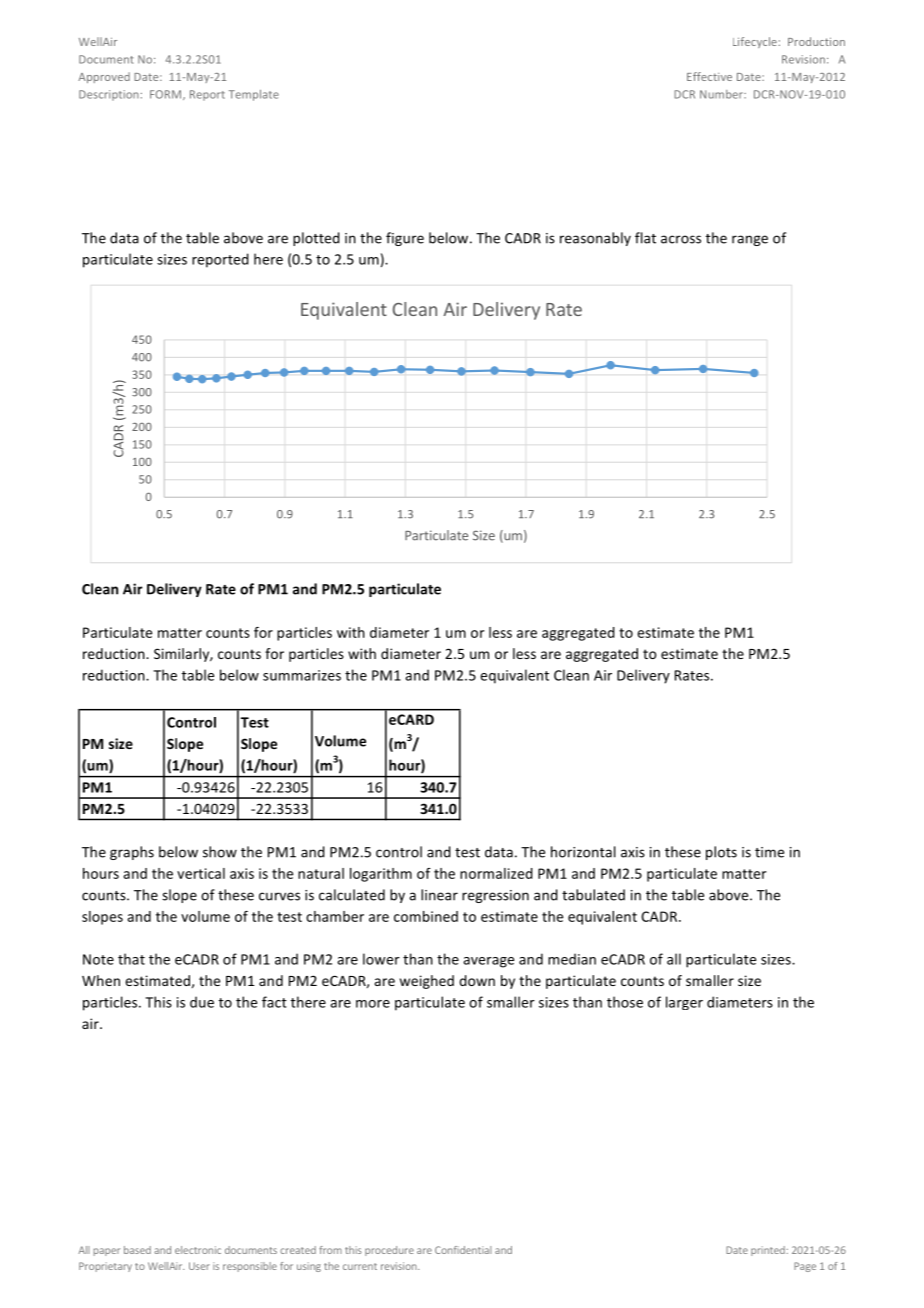  What do you see at coordinates (722, 94) in the screenshot?
I see `Number` at bounding box center [722, 94].
